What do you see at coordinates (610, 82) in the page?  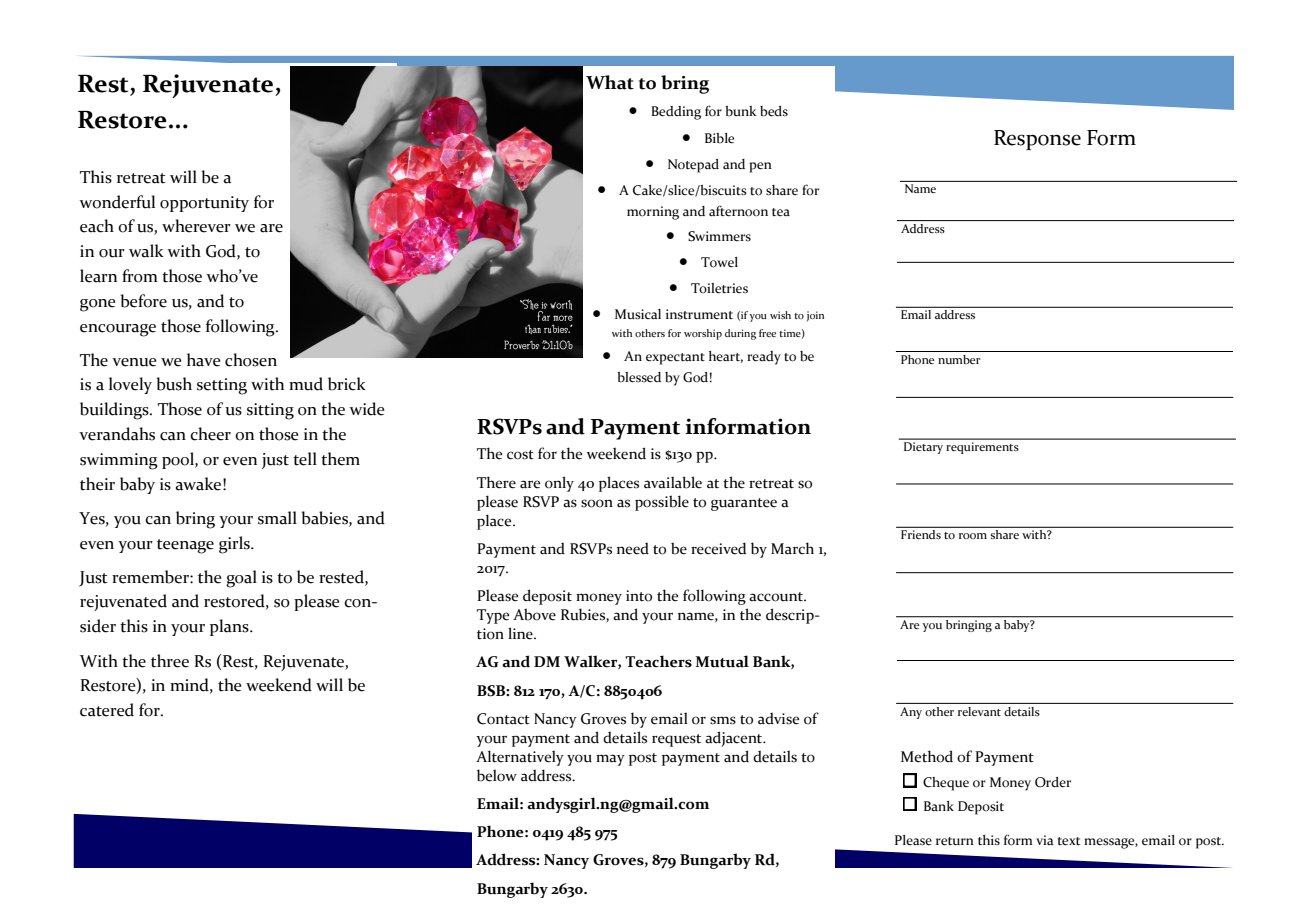 I see `What` at bounding box center [610, 82].
